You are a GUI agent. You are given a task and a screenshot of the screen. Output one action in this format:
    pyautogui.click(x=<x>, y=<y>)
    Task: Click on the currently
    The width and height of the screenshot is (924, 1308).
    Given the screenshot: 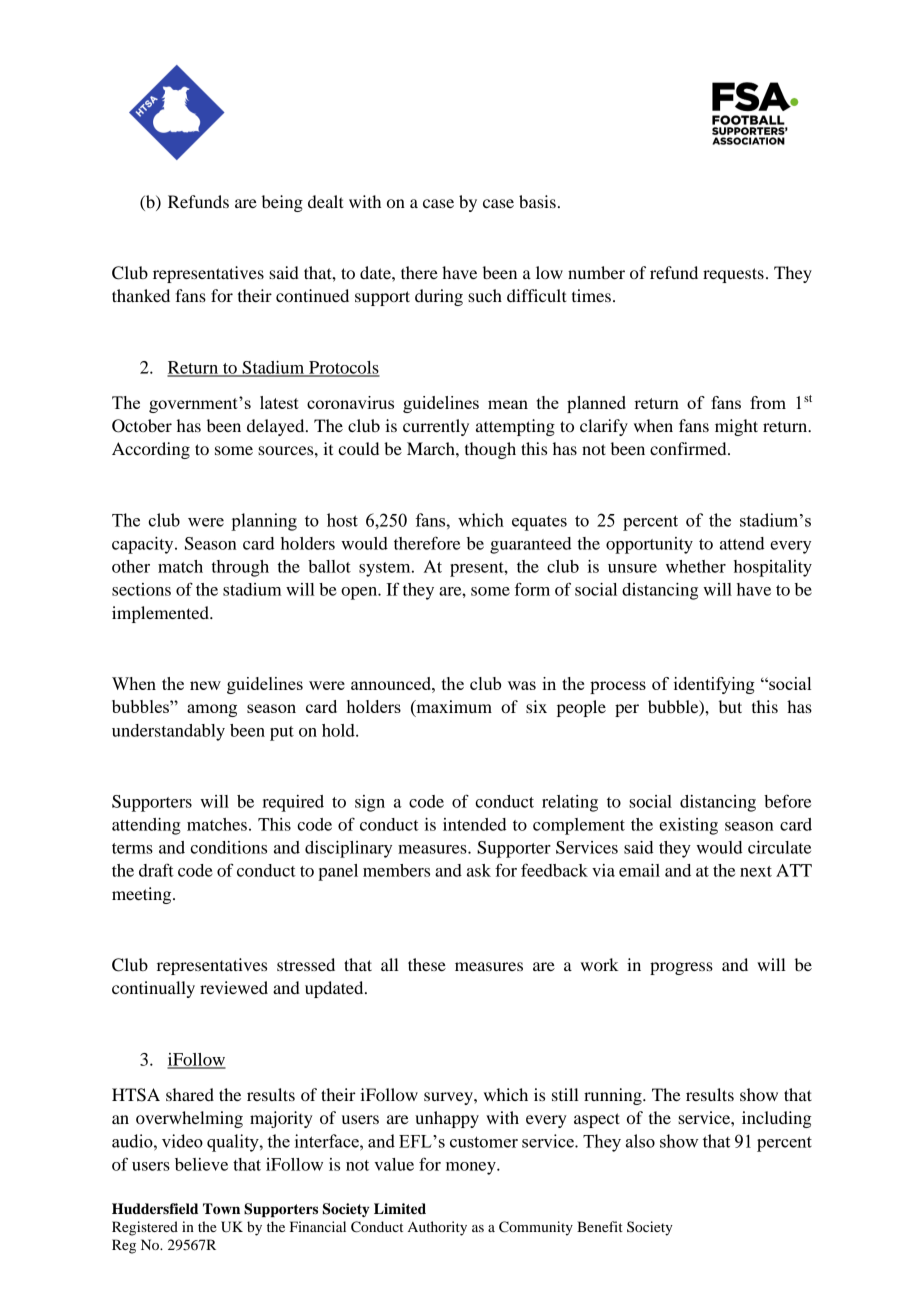 What is the action you would take?
    pyautogui.click(x=436, y=427)
